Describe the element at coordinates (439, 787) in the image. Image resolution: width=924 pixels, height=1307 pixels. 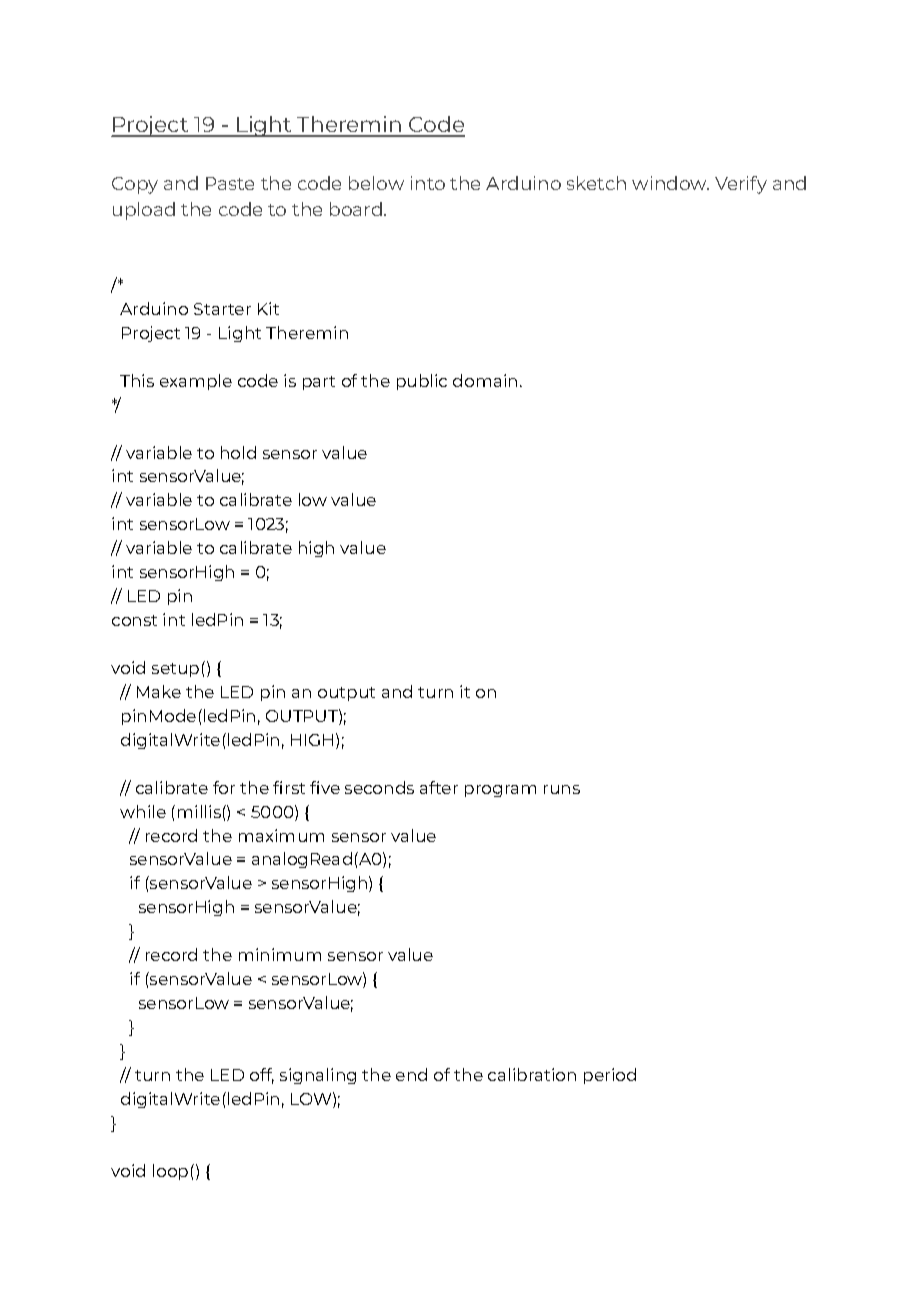
I see `after` at that location.
